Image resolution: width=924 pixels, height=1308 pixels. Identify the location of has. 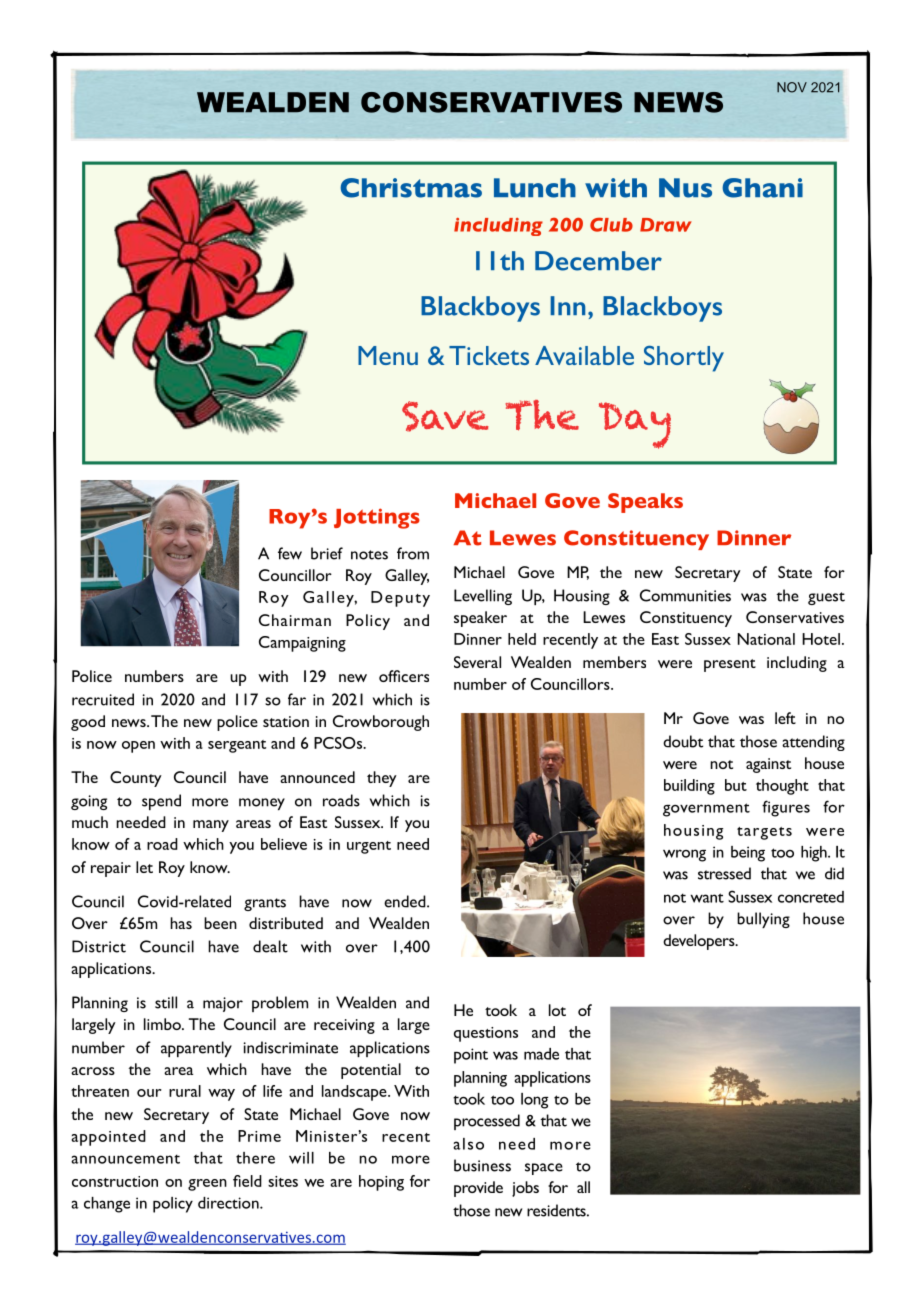
(181, 923).
